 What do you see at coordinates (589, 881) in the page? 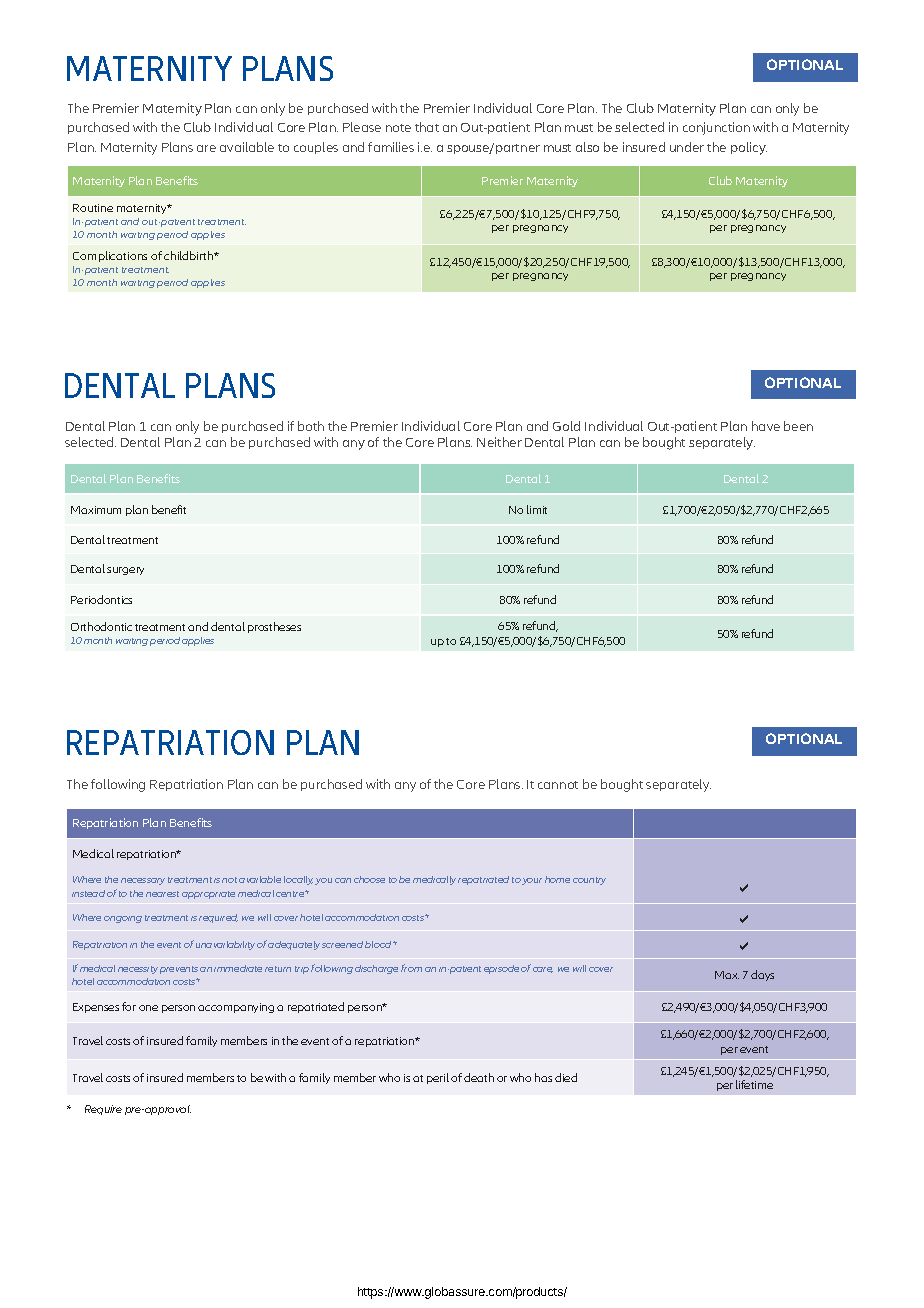
I see `country` at bounding box center [589, 881].
